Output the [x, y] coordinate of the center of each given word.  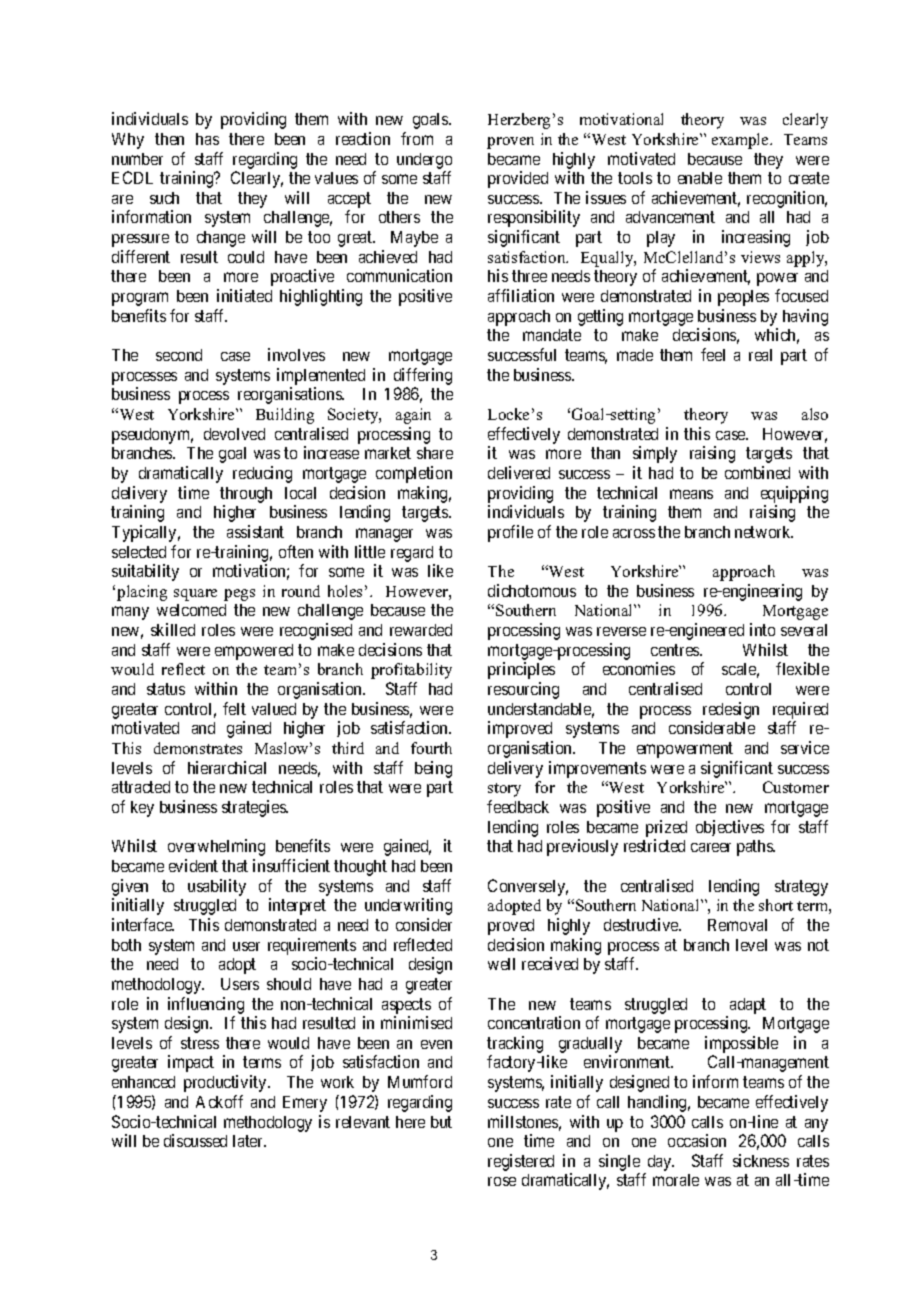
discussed [195, 1140]
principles [521, 670]
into [762, 629]
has [207, 139]
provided [518, 179]
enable [700, 178]
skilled [173, 629]
